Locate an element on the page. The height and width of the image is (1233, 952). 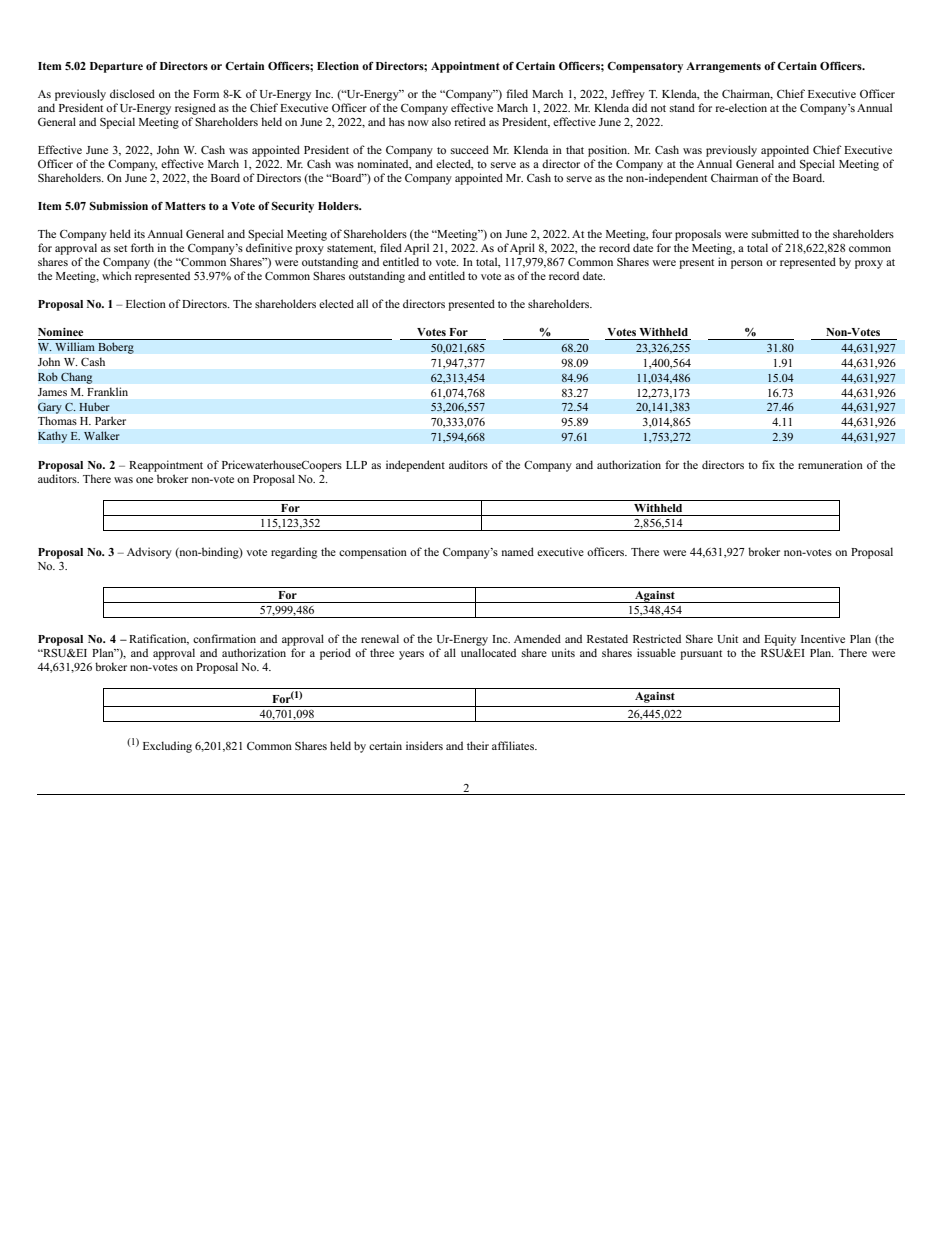
Excluding is located at coordinates (167, 747).
